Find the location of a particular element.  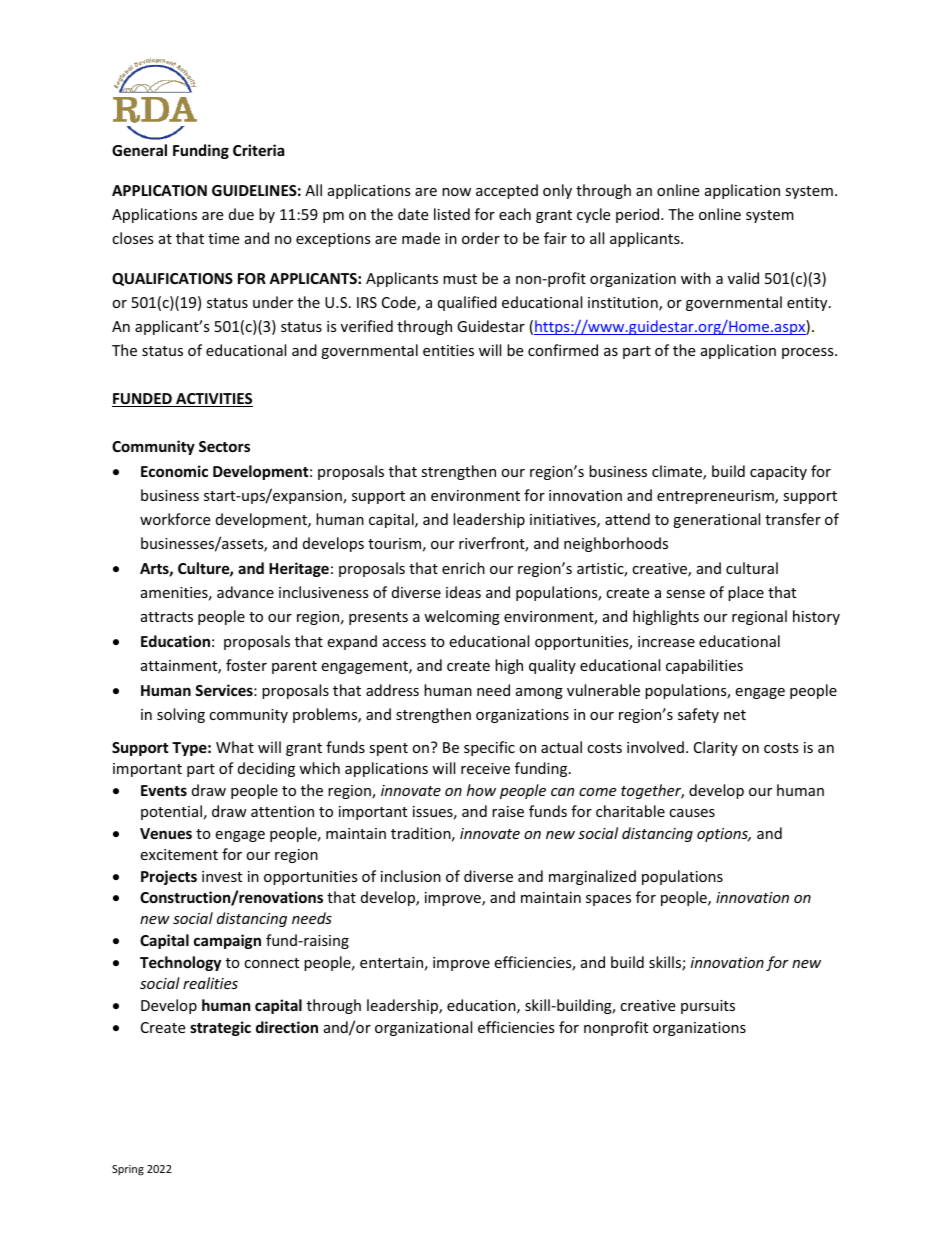

welcoming is located at coordinates (462, 617).
